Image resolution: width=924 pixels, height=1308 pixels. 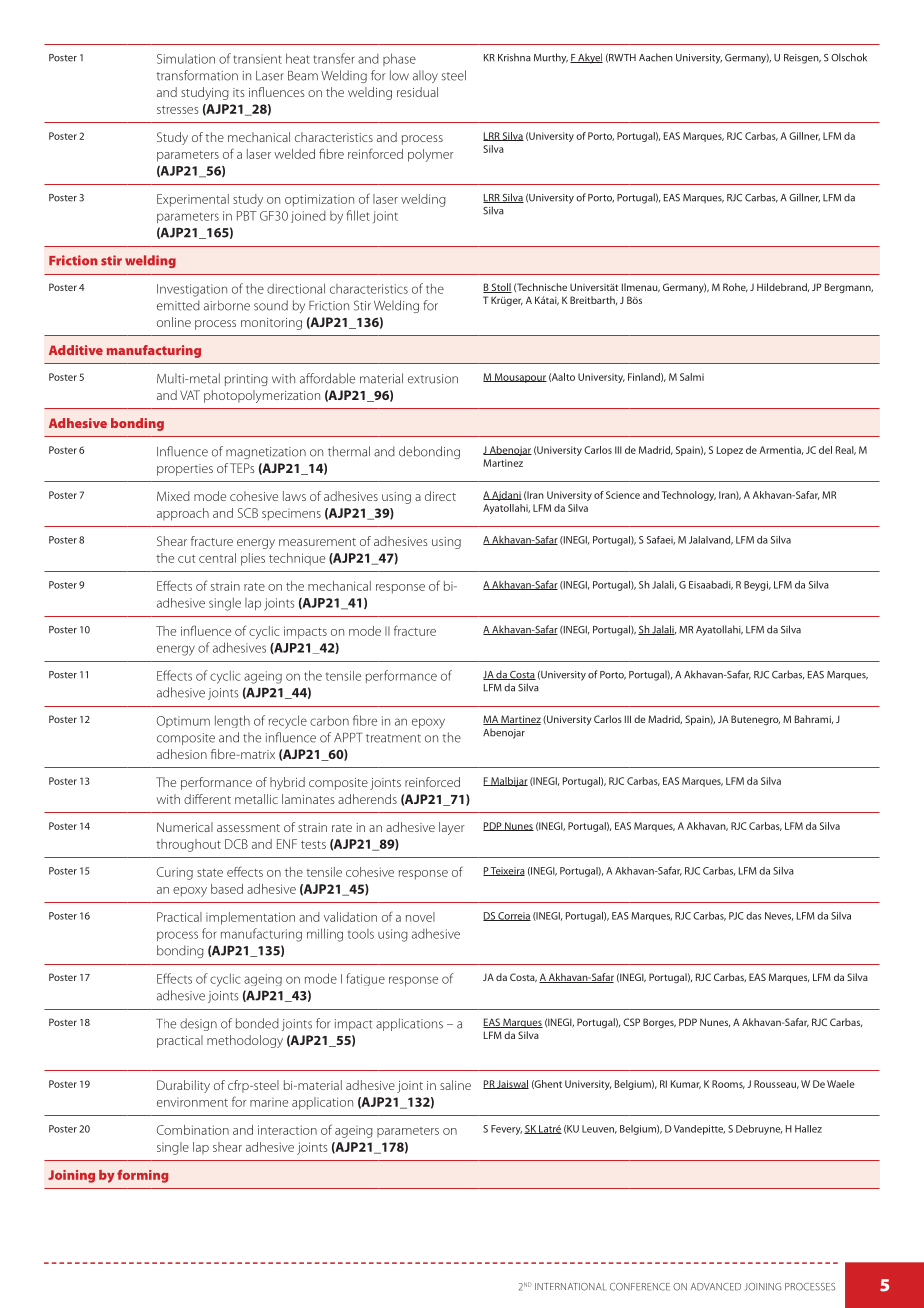 I want to click on forming, so click(x=142, y=1176).
